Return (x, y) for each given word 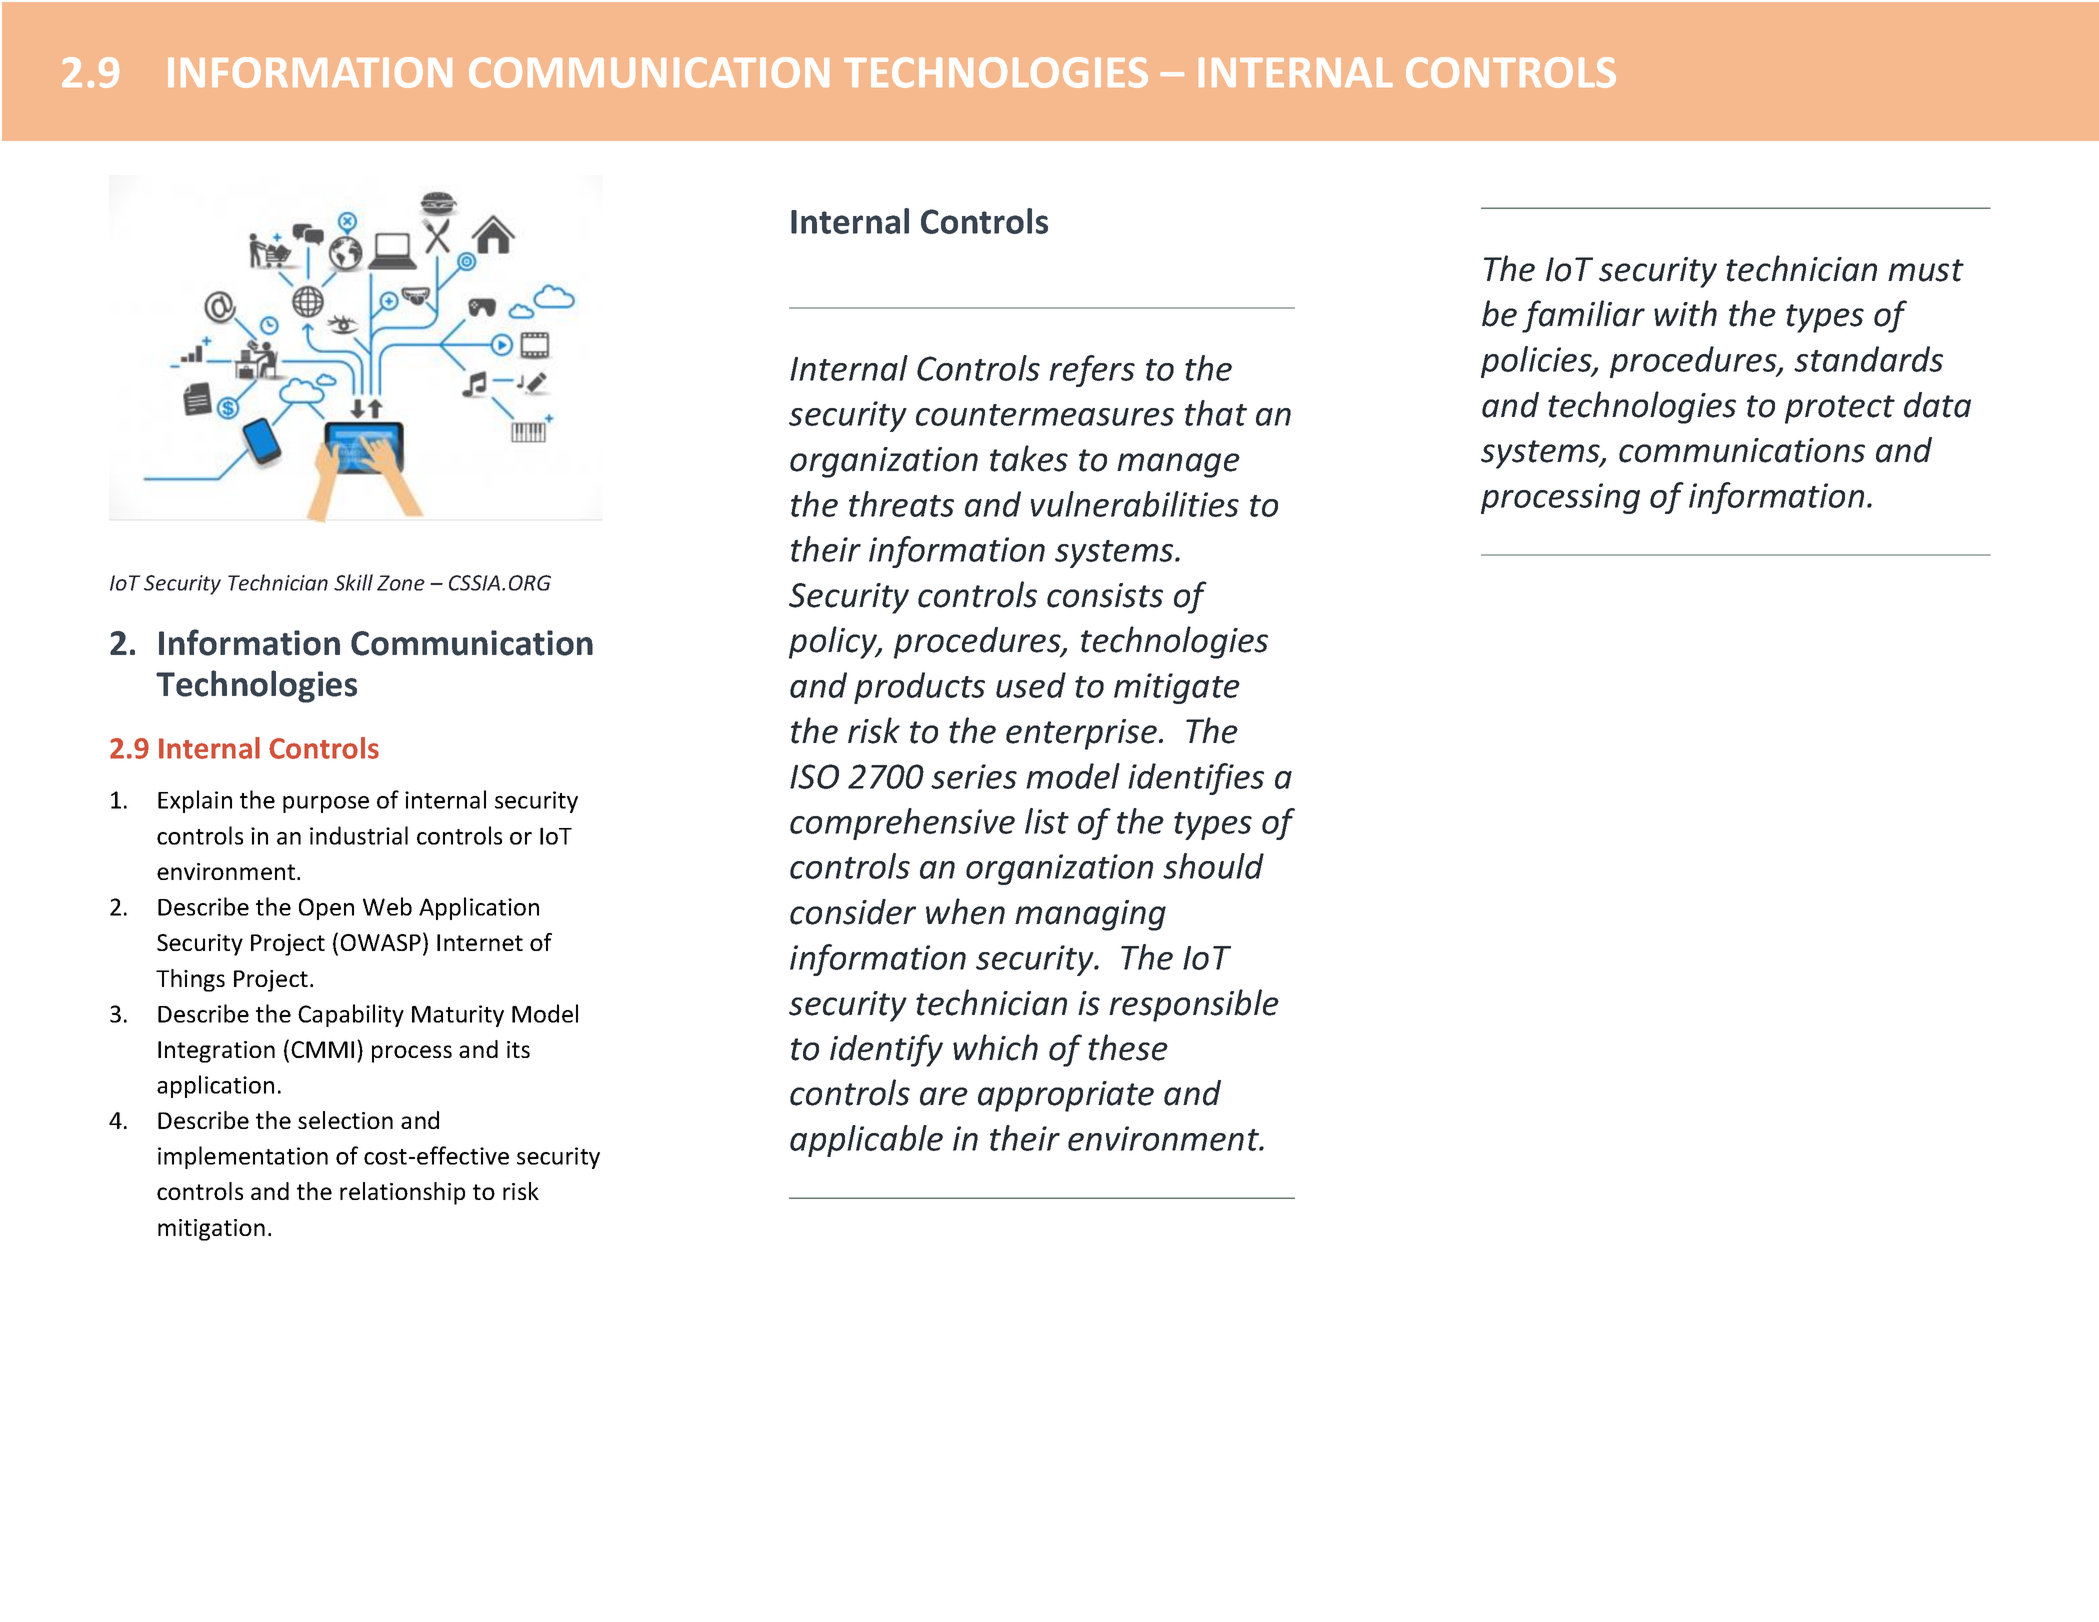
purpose (326, 804)
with (1685, 313)
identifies (1196, 779)
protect (1840, 409)
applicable (866, 1141)
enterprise (1081, 734)
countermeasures (1045, 415)
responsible (1194, 1005)
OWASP (381, 942)
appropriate (1066, 1096)
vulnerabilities (1135, 504)
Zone (401, 583)
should (1213, 866)
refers (1092, 371)
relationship (402, 1193)
